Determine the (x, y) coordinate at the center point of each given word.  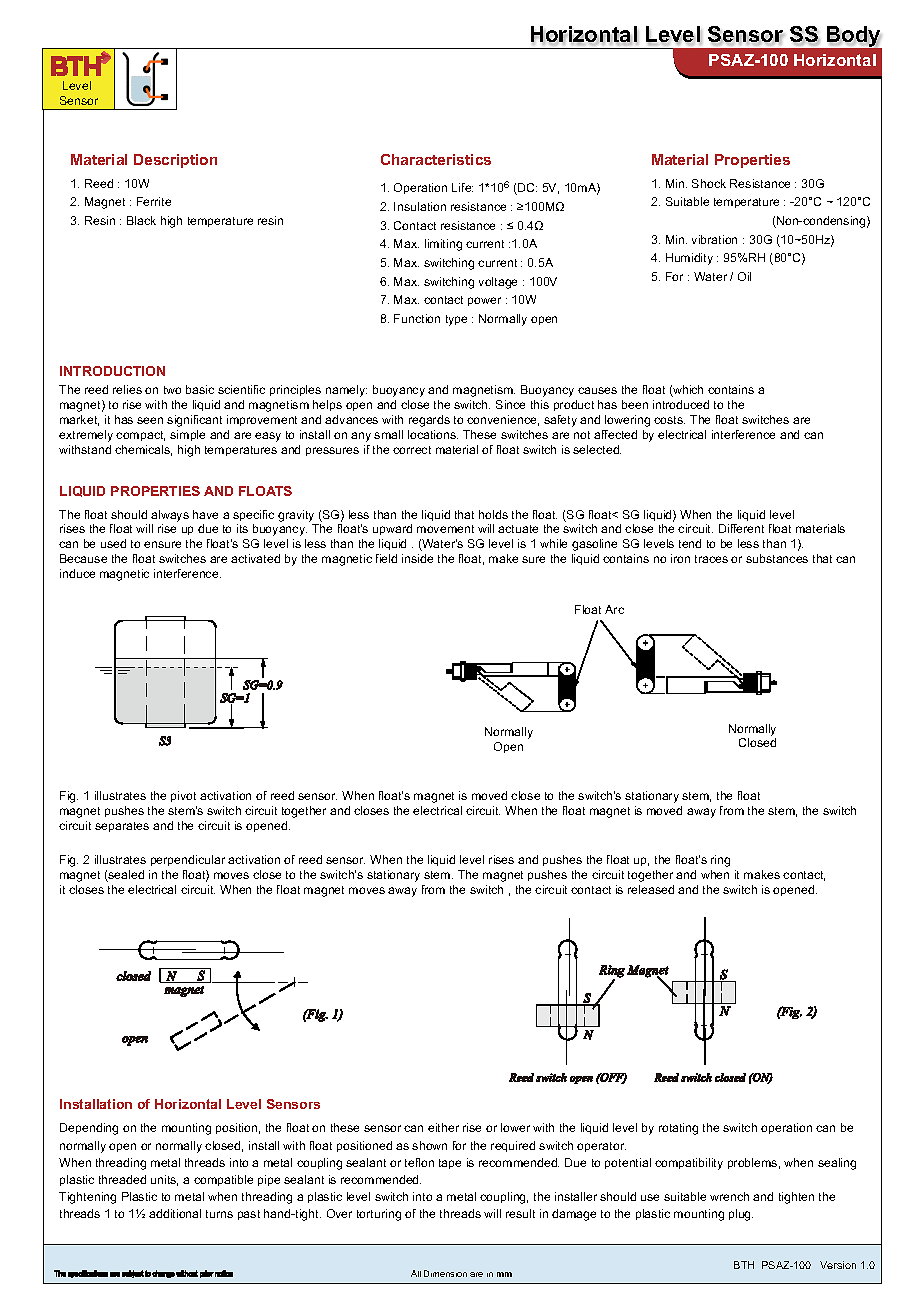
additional (175, 1213)
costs (669, 420)
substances (777, 558)
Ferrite (154, 201)
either (443, 1127)
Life (462, 187)
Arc (614, 609)
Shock (709, 183)
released (651, 889)
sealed (125, 876)
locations (433, 434)
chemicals (143, 450)
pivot (183, 796)
